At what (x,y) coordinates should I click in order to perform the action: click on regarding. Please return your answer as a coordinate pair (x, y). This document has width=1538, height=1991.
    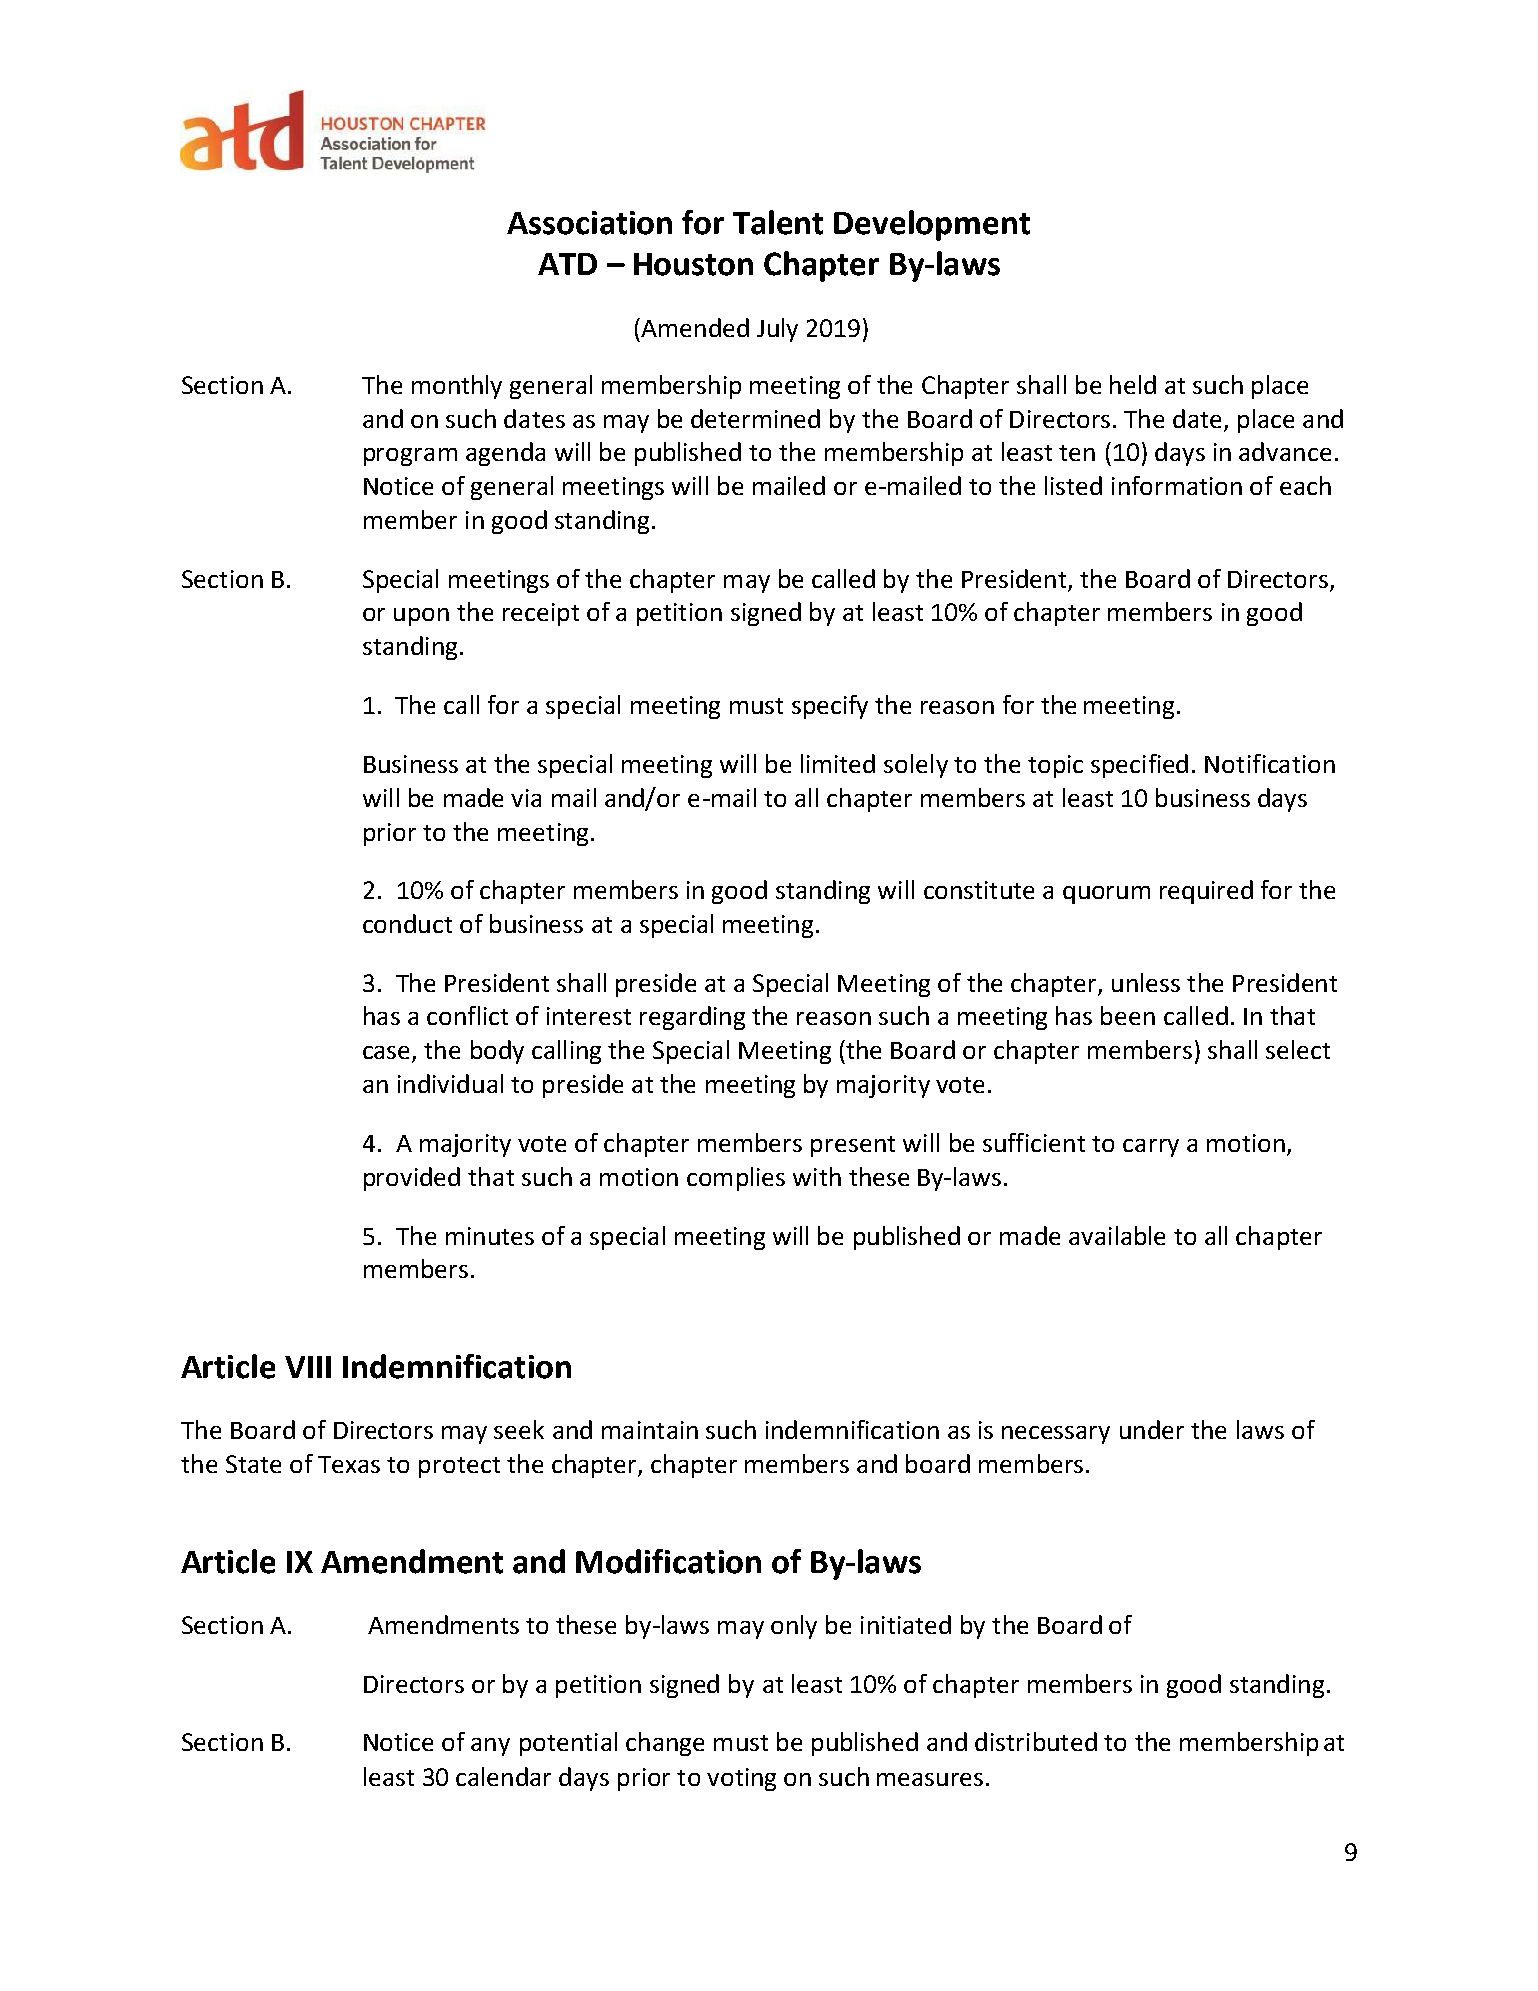
    Looking at the image, I should click on (692, 1018).
